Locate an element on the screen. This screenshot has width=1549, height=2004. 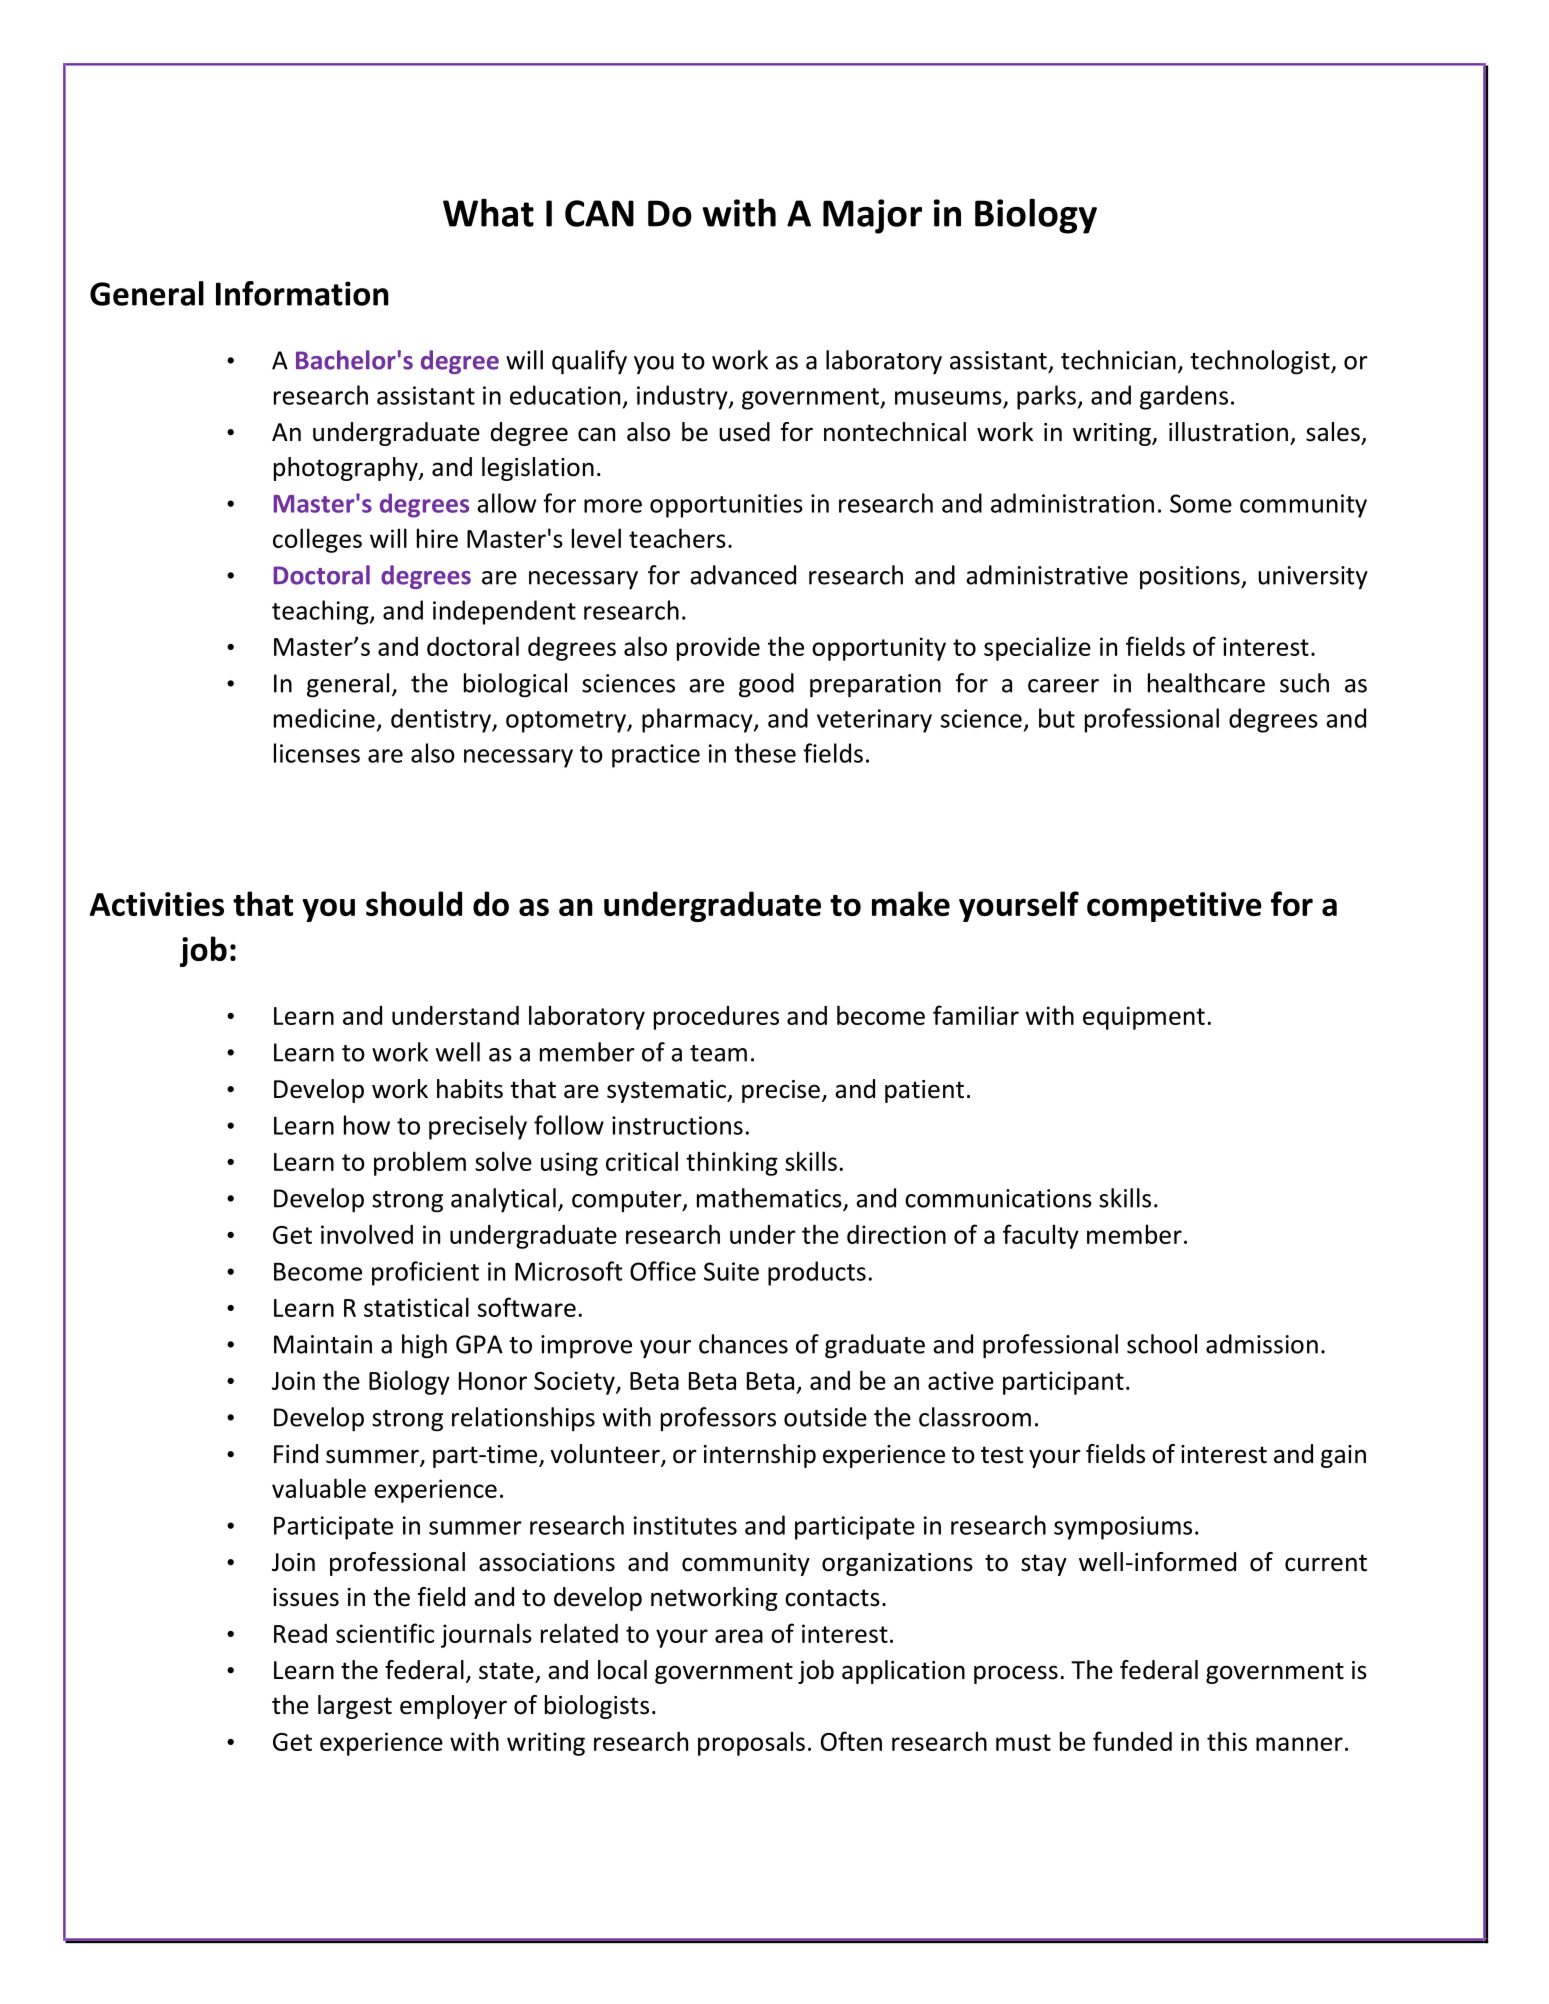
Major is located at coordinates (872, 216).
